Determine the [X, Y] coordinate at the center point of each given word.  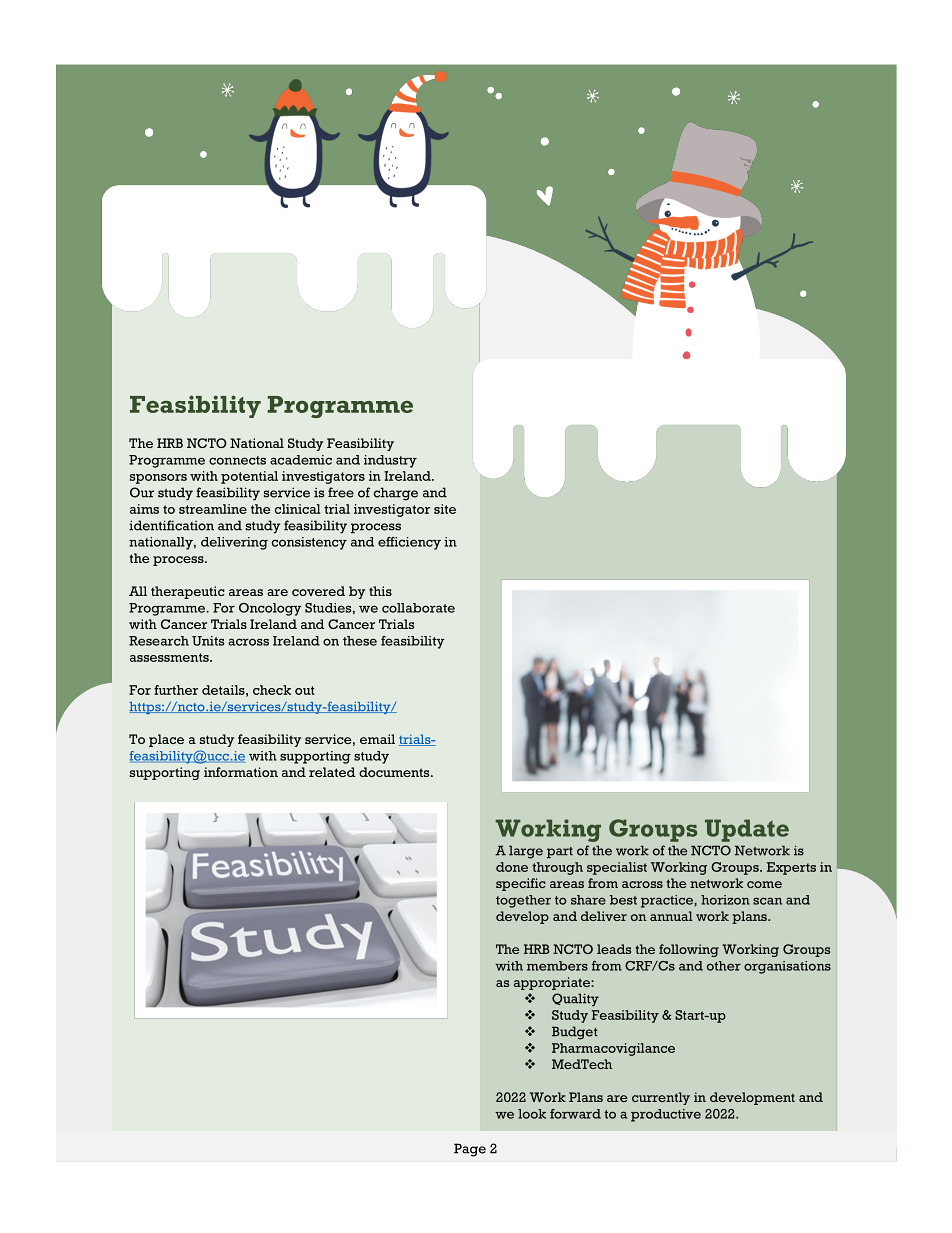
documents [395, 772]
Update [747, 830]
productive [666, 1115]
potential [249, 477]
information [241, 772]
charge [396, 494]
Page [470, 1150]
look [532, 1114]
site [445, 509]
